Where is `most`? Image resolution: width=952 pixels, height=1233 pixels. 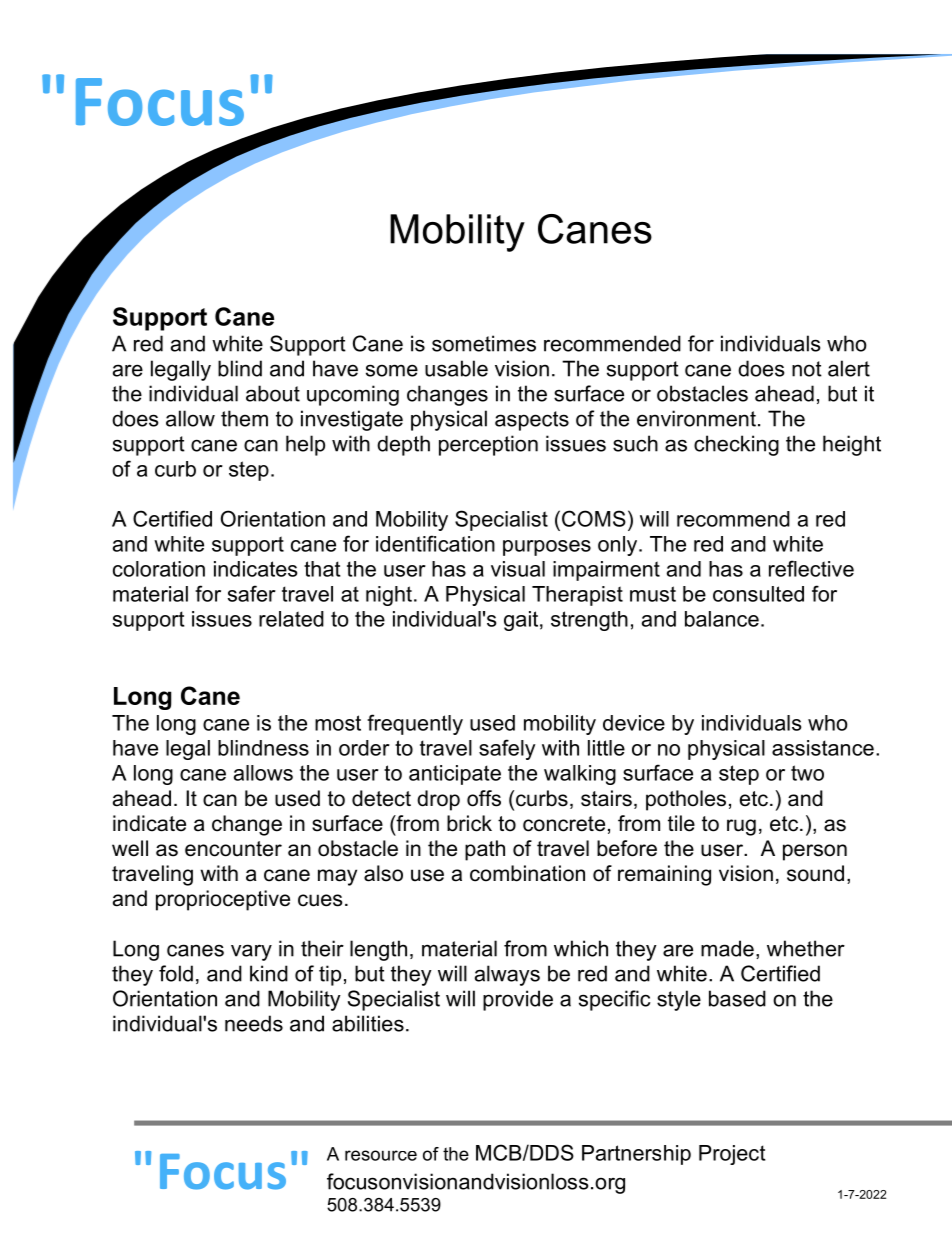 most is located at coordinates (338, 723).
